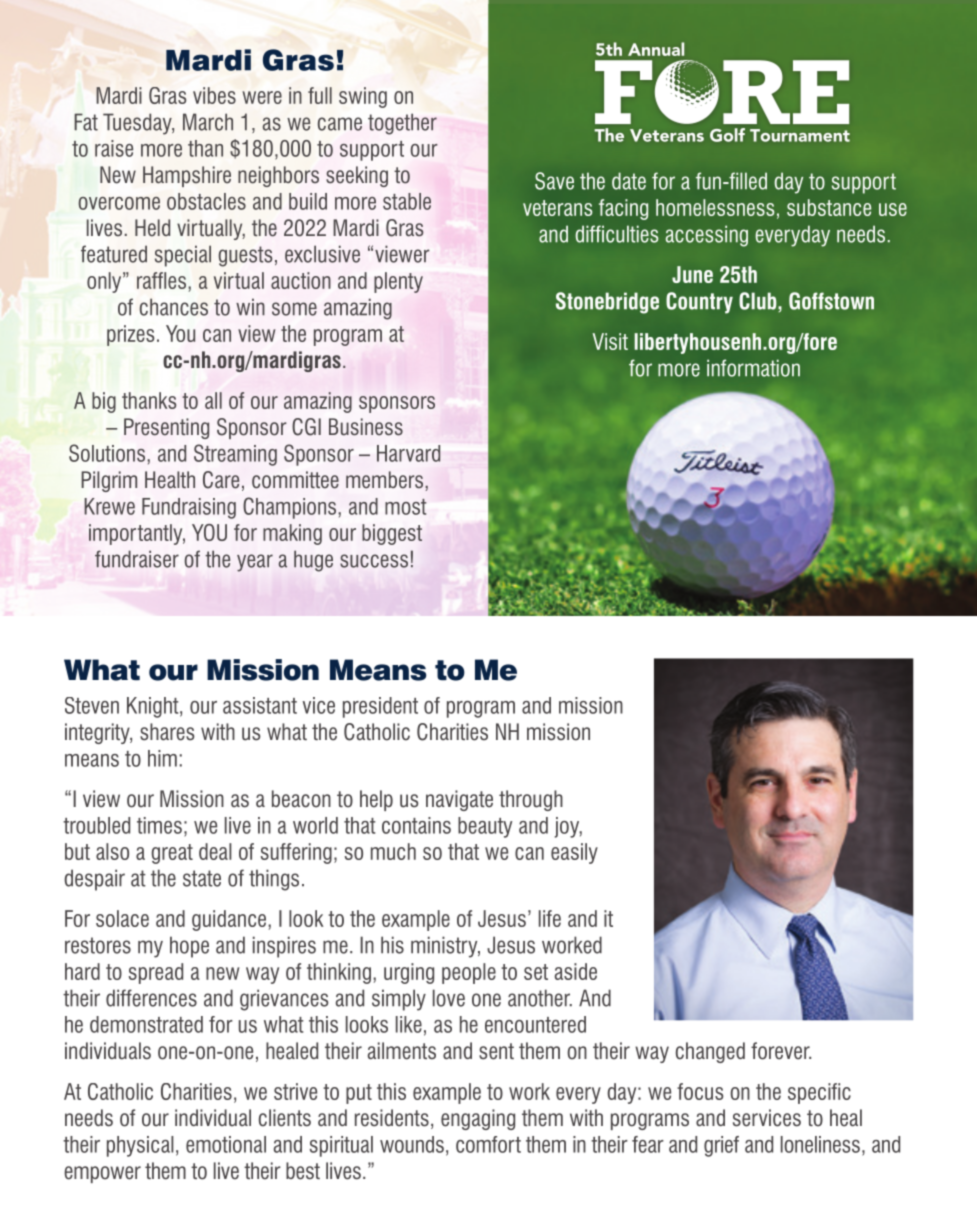  Describe the element at coordinates (208, 122) in the image. I see `March` at that location.
